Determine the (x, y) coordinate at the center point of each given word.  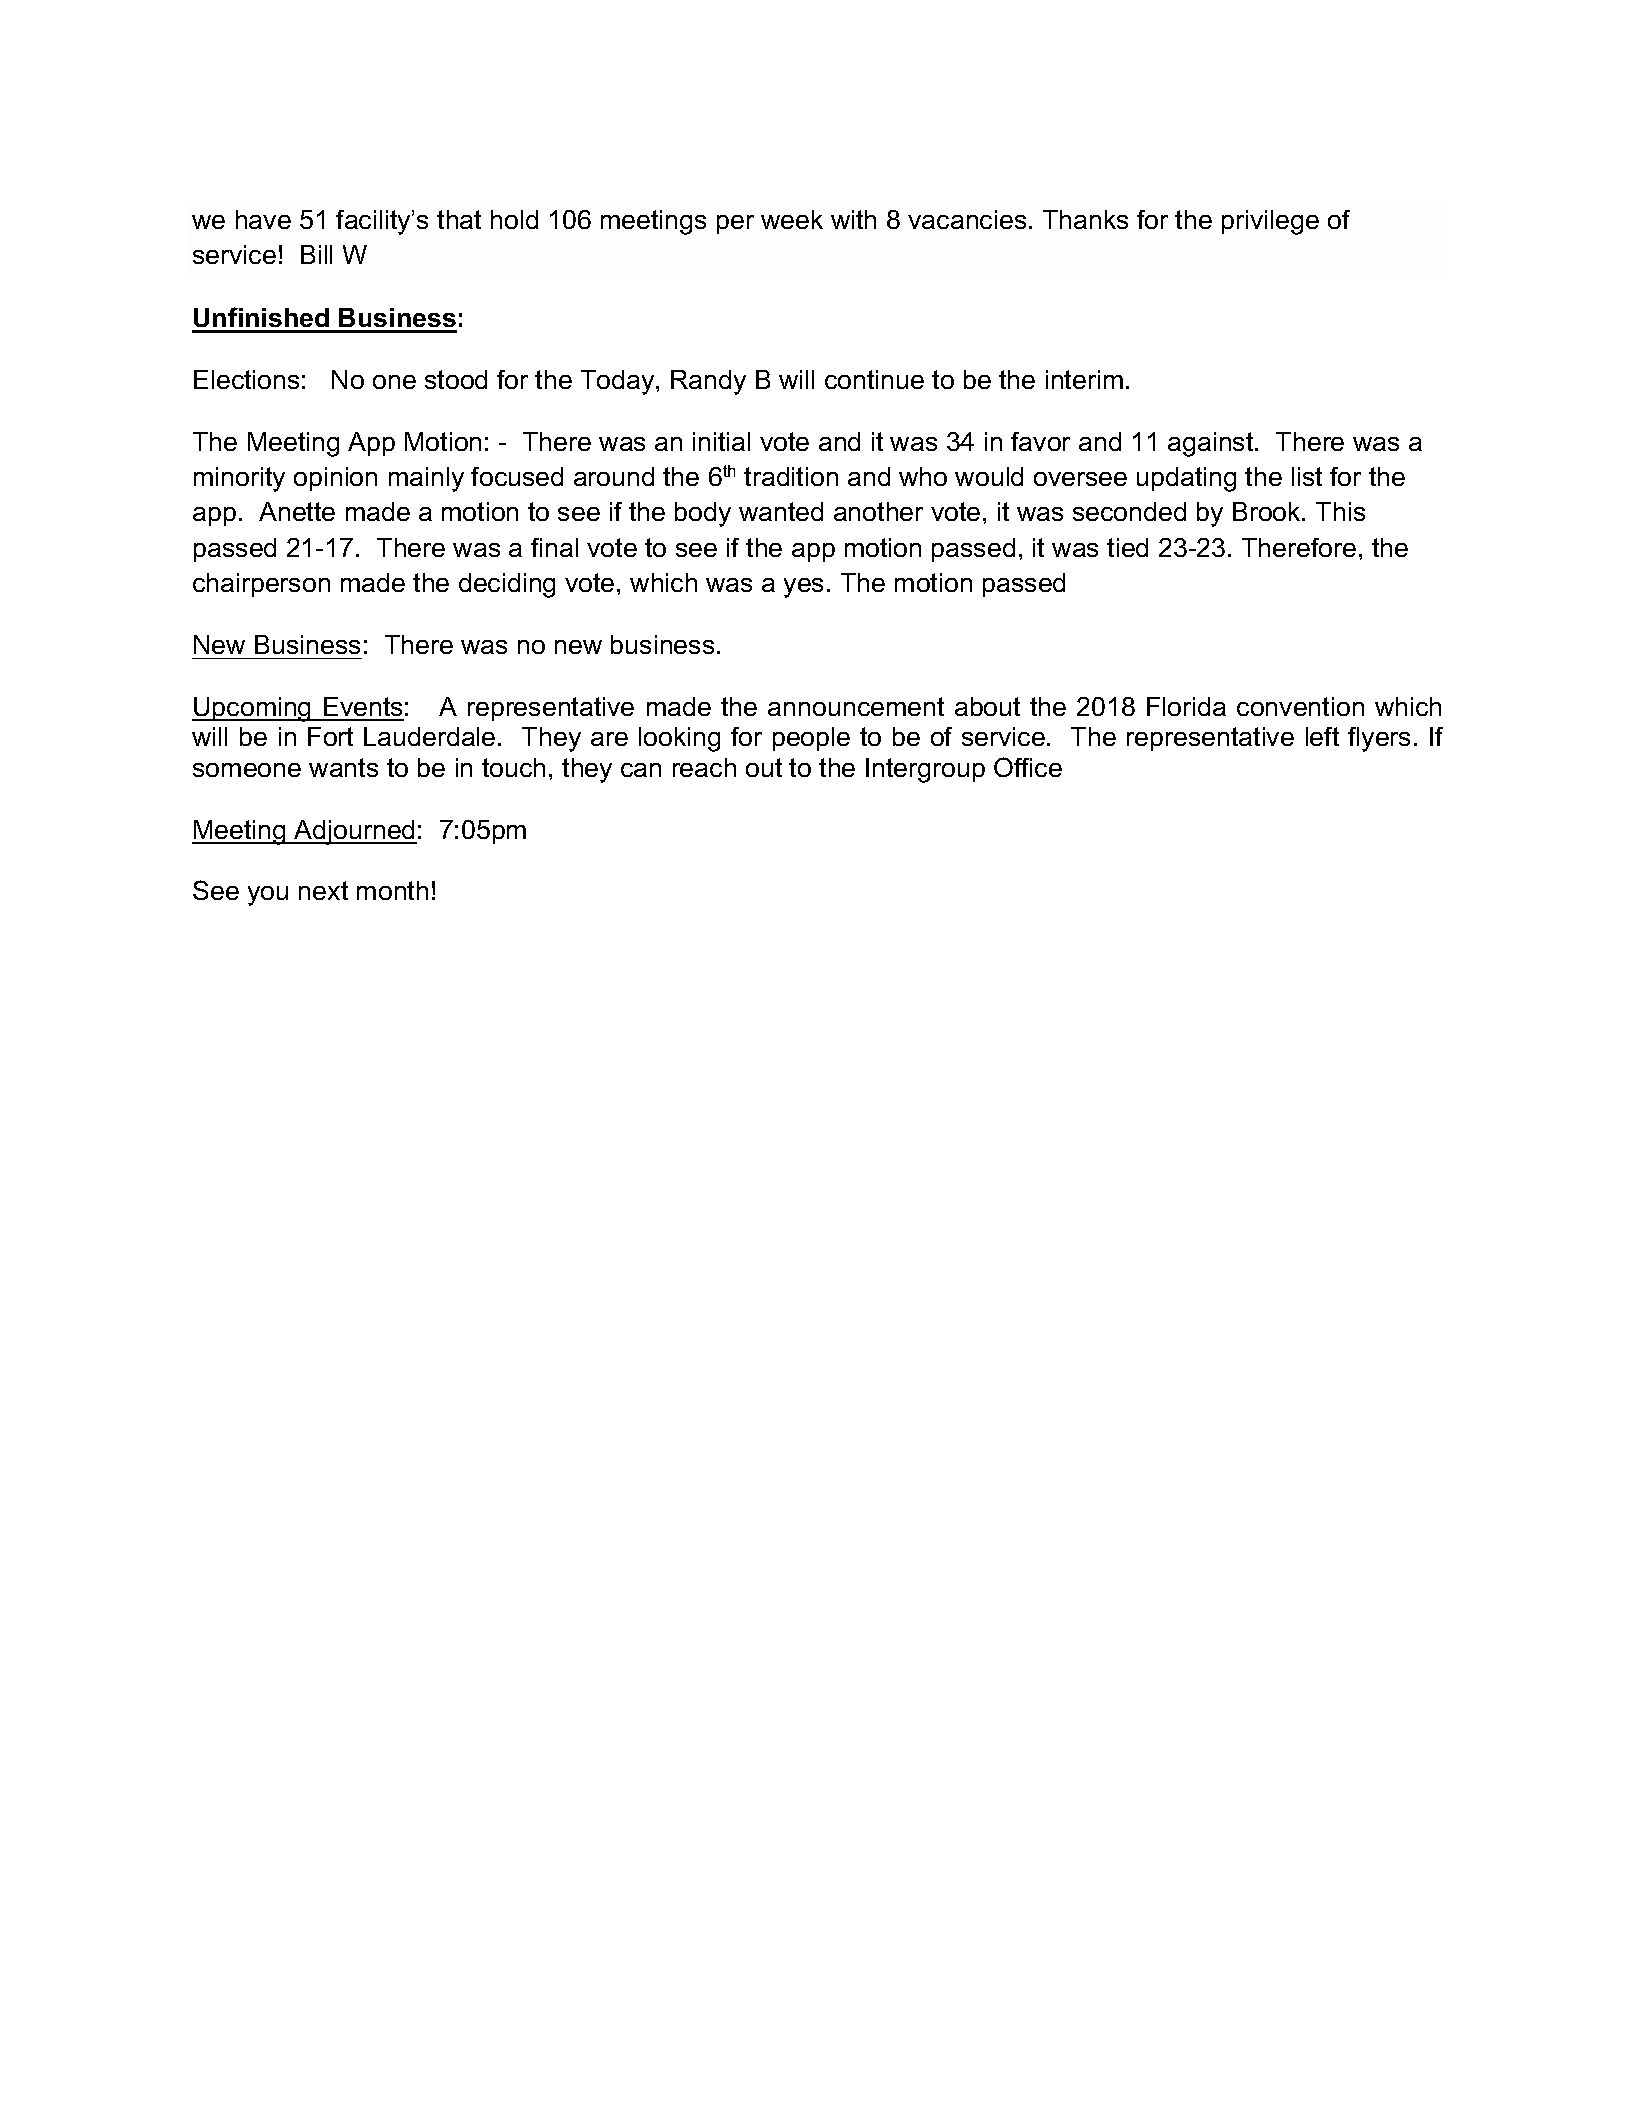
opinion (335, 479)
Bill (316, 254)
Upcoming (253, 709)
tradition (791, 476)
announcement (856, 706)
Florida (1186, 706)
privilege (1270, 222)
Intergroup (925, 770)
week (792, 219)
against (1212, 444)
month (392, 890)
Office (1028, 767)
